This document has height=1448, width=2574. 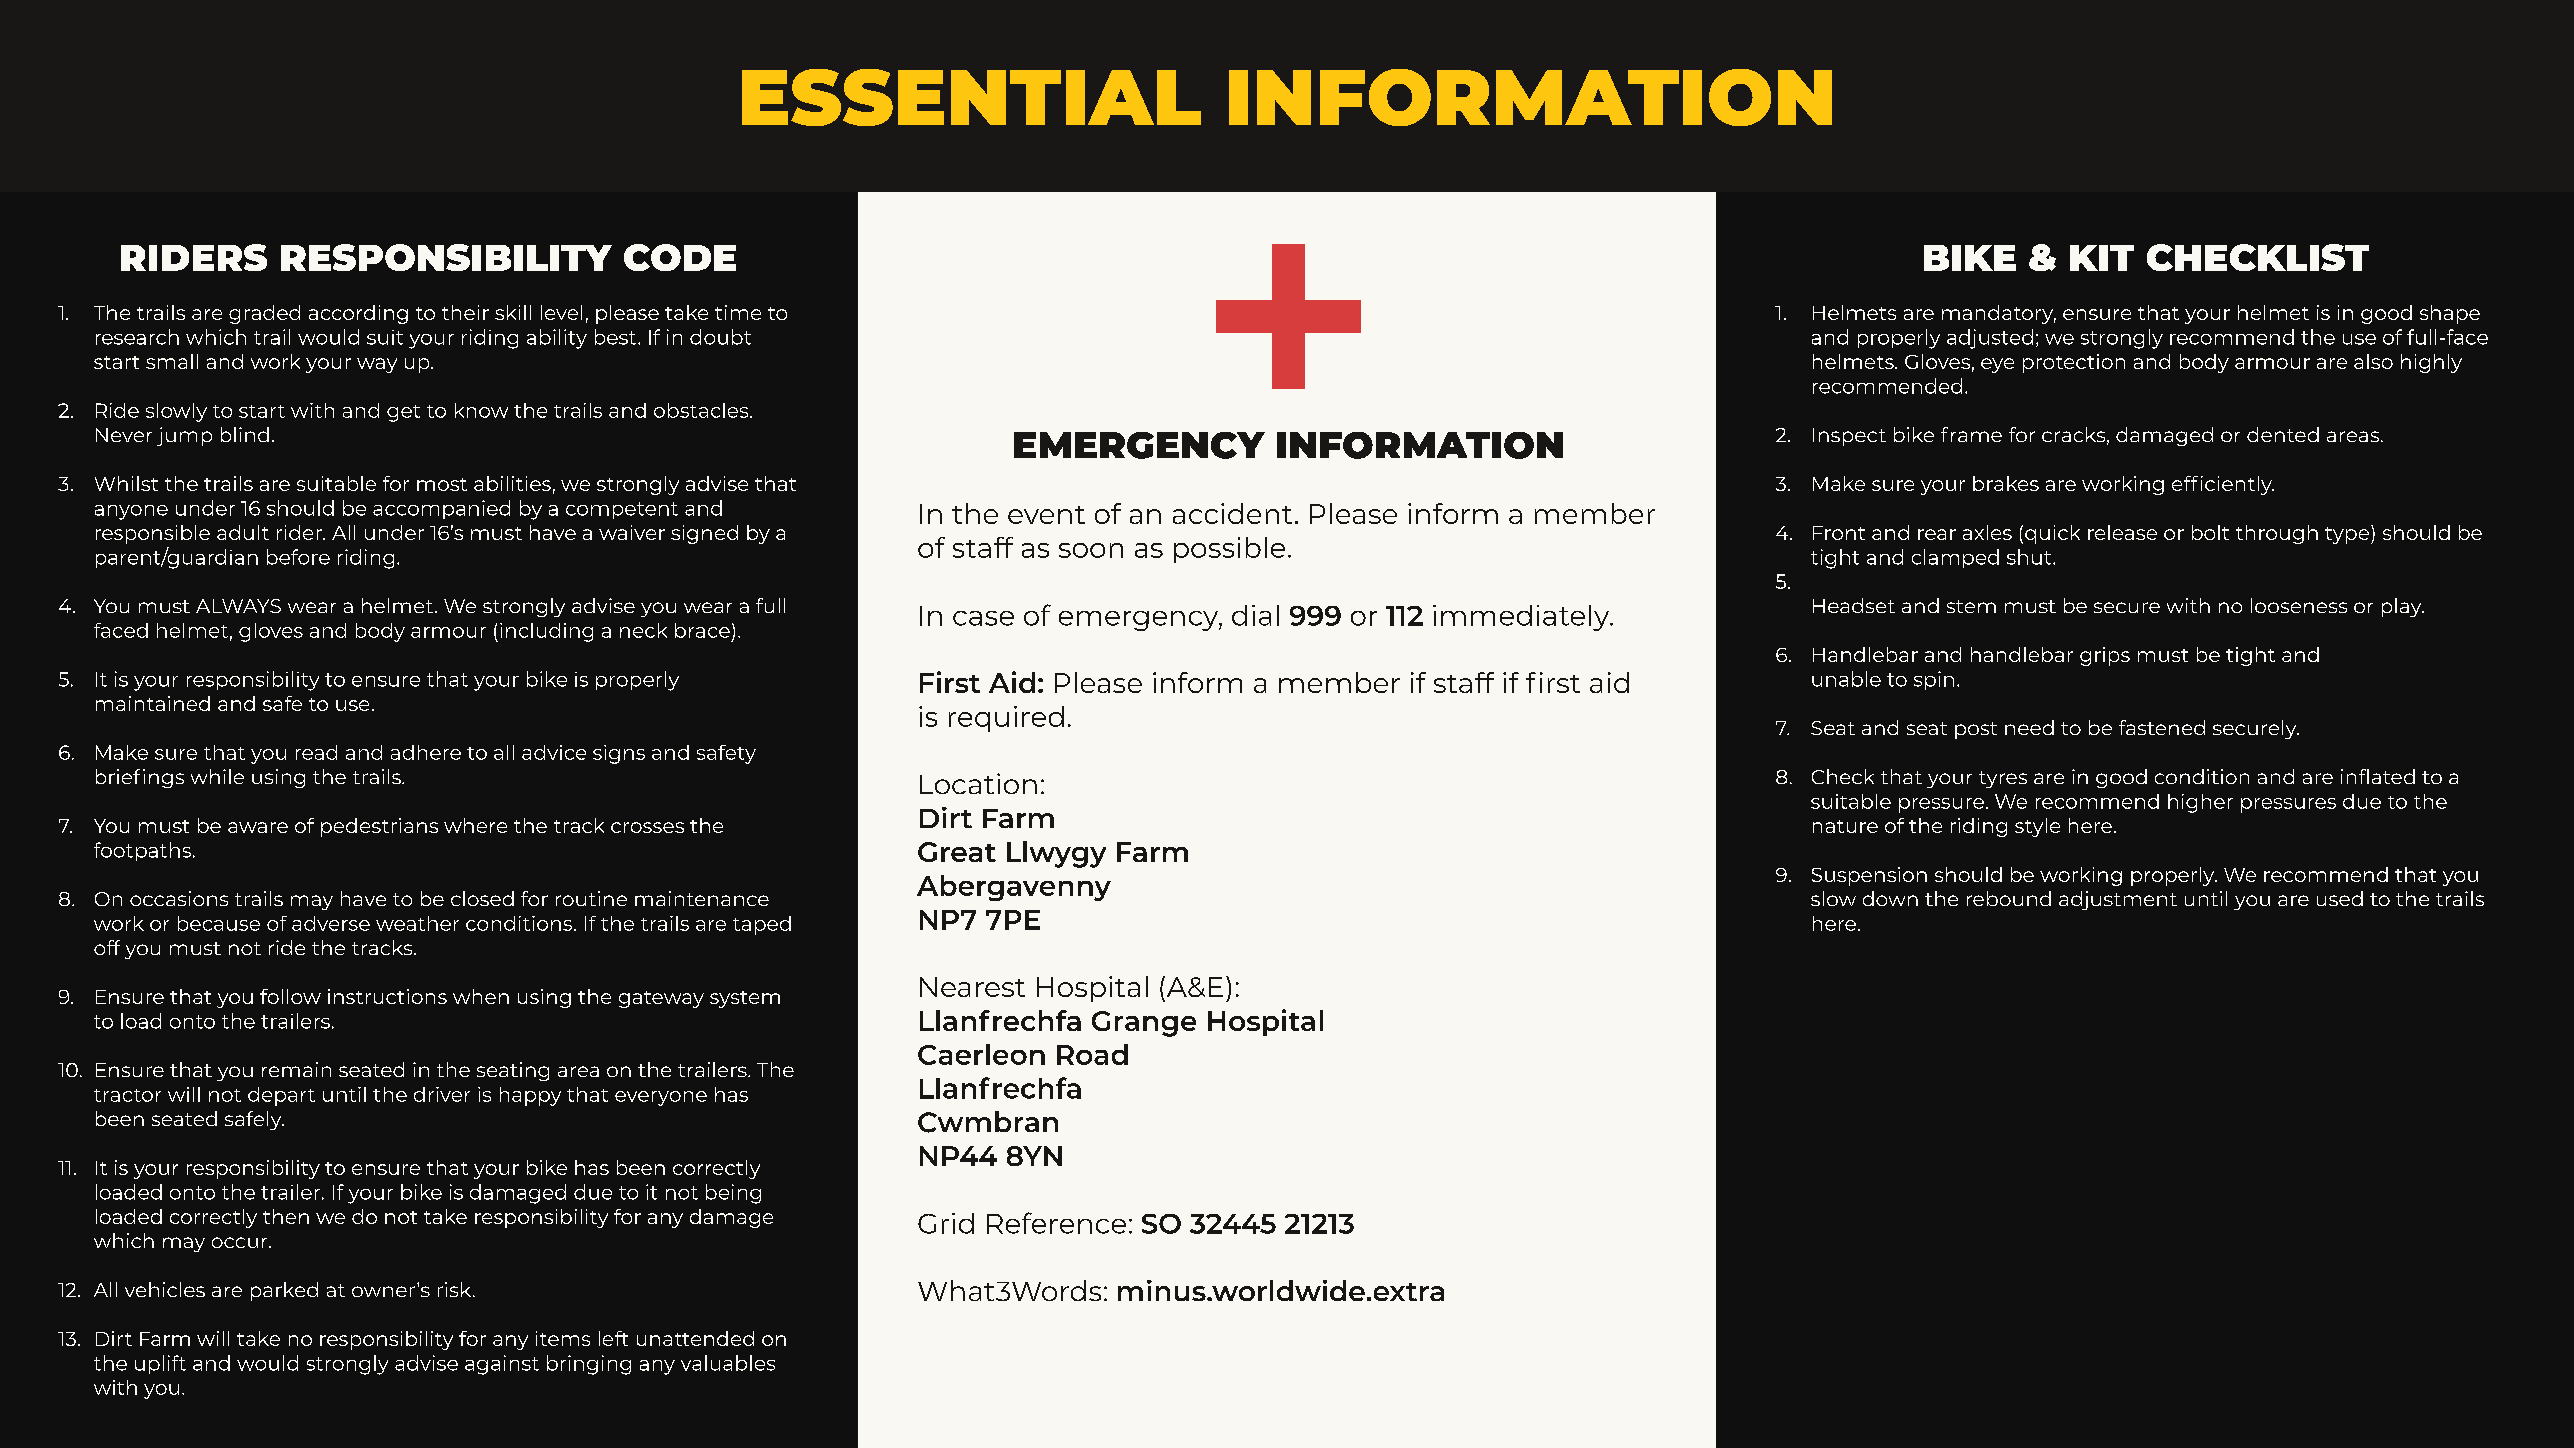 I want to click on possible, so click(x=1229, y=550).
